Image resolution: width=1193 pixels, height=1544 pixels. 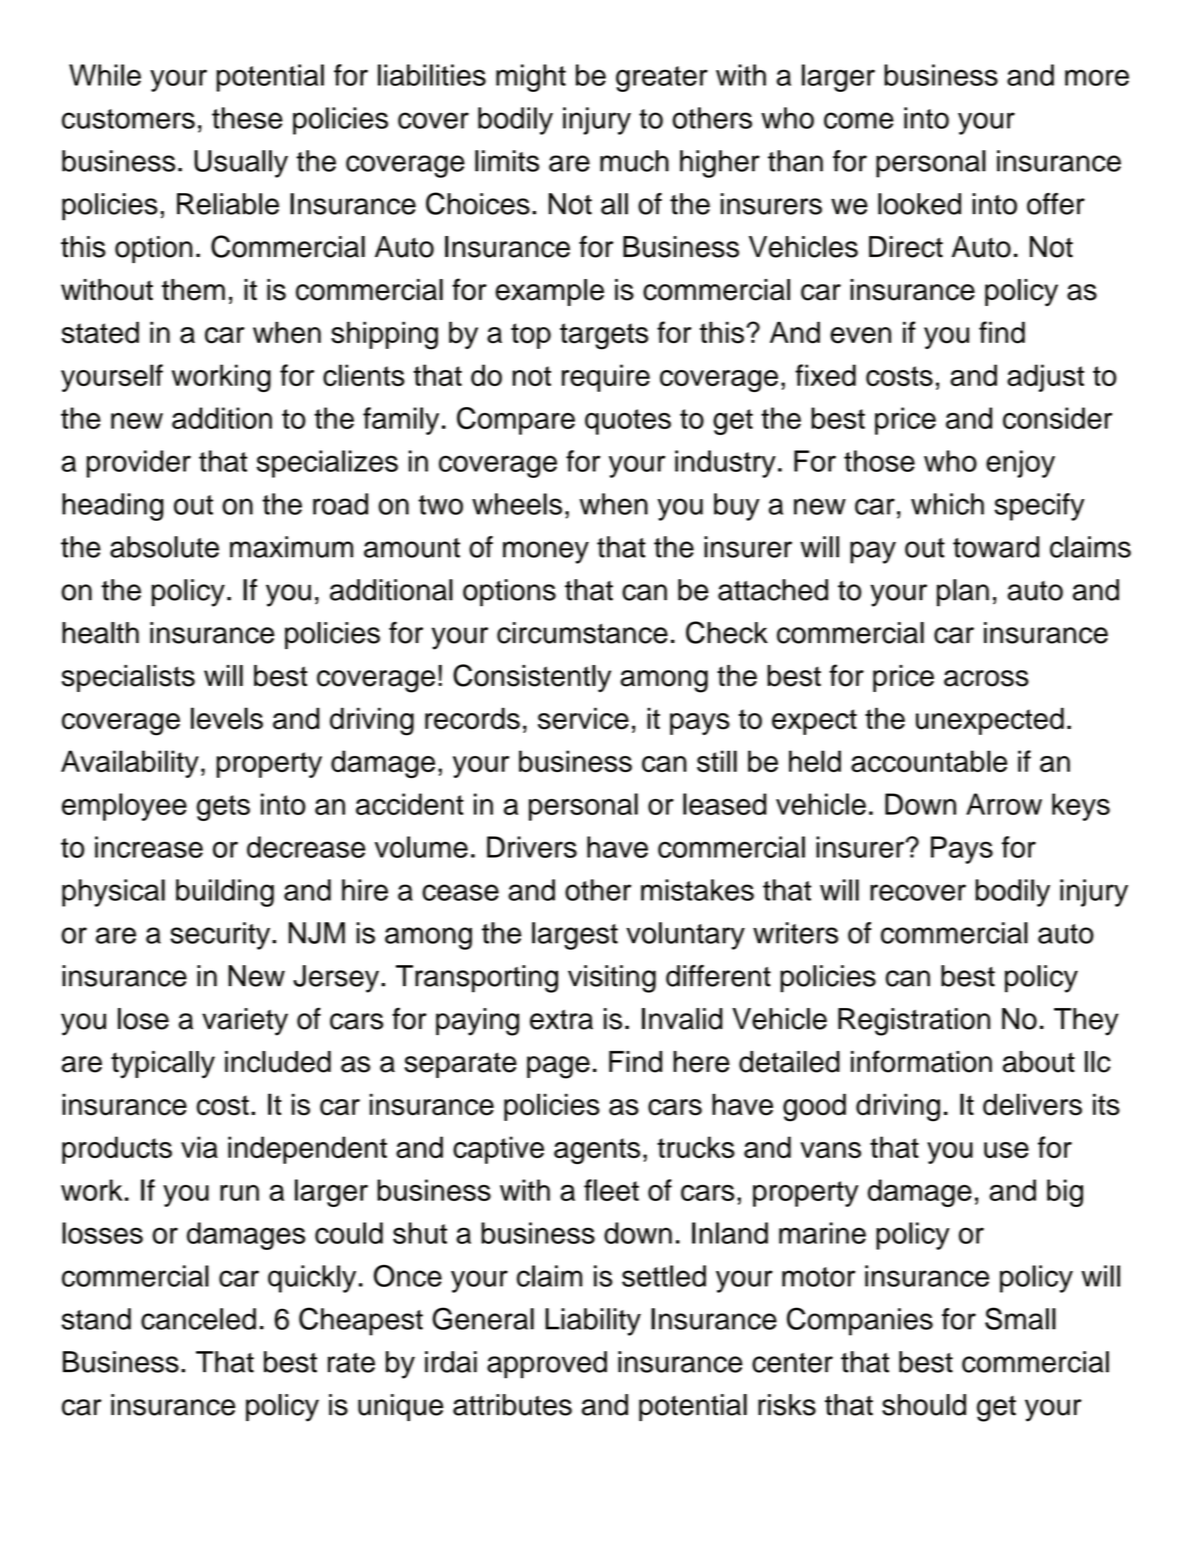 What do you see at coordinates (546, 552) in the screenshot?
I see `money` at bounding box center [546, 552].
